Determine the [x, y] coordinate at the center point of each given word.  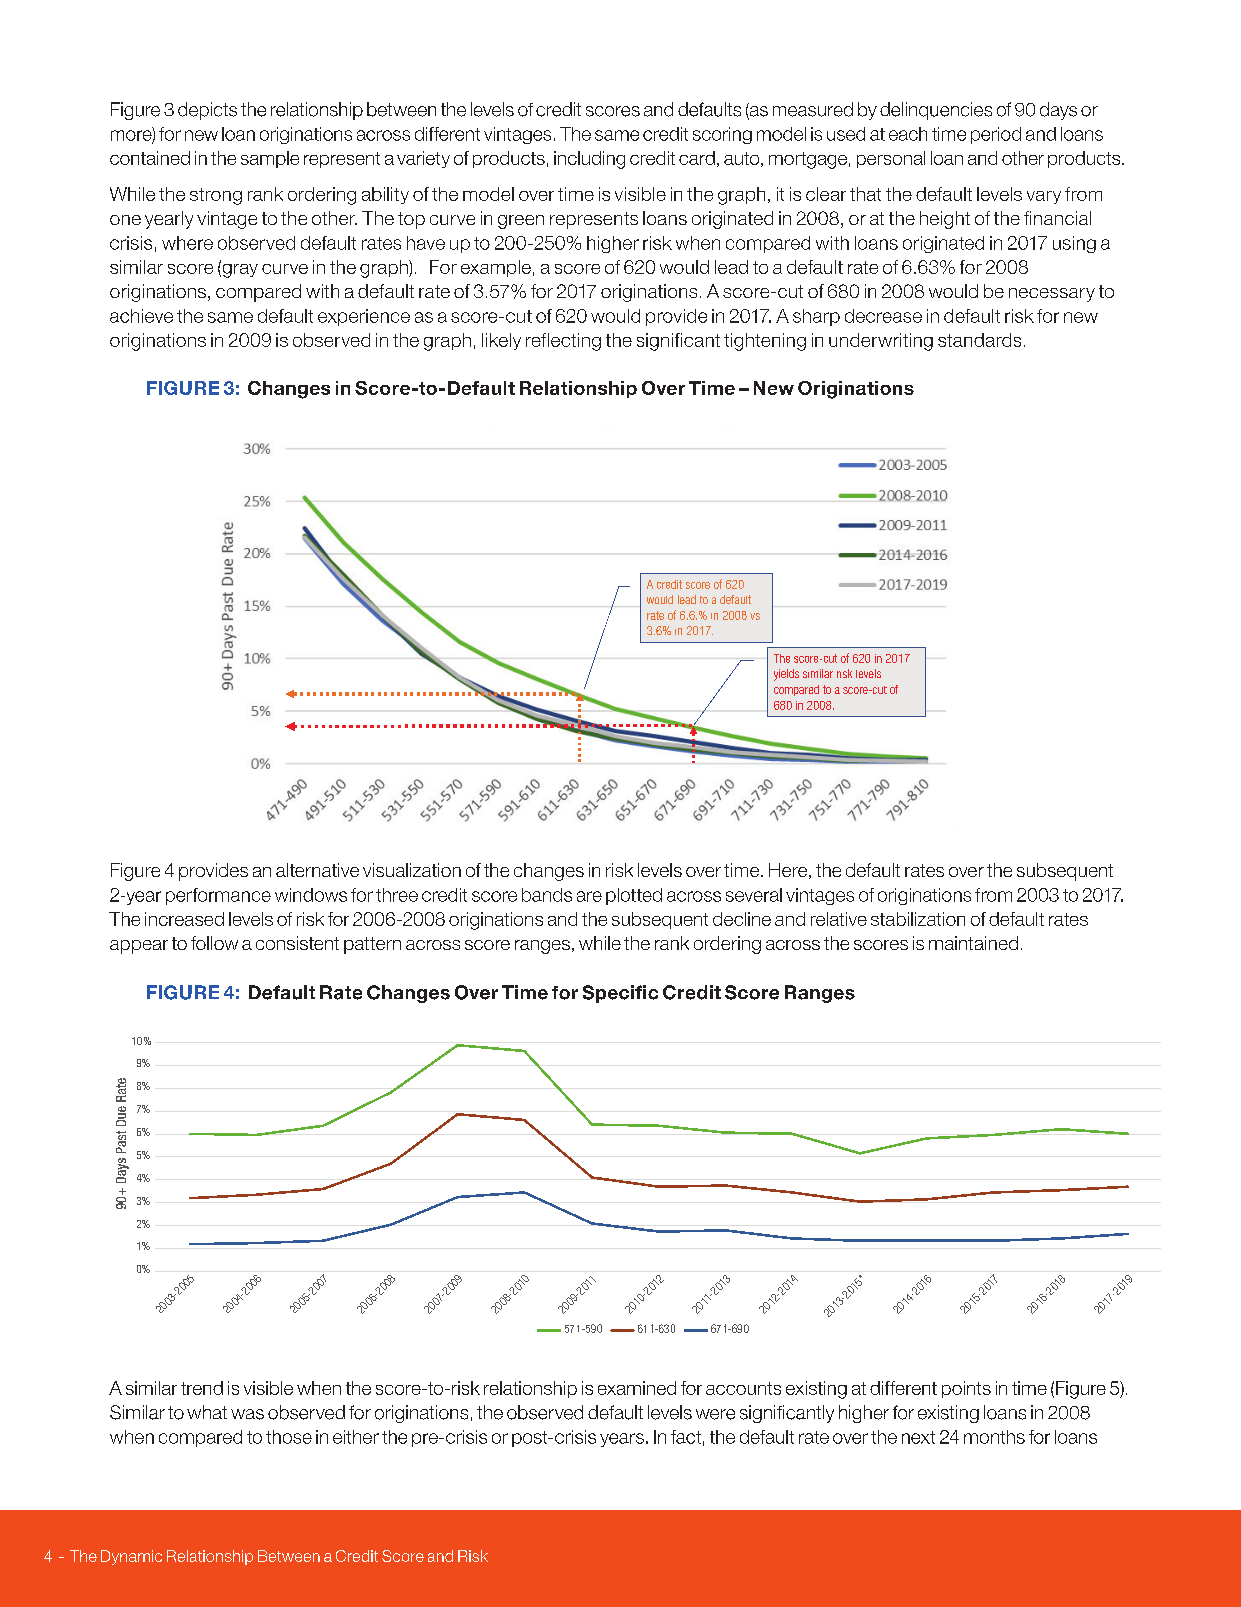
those [289, 1437]
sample [270, 159]
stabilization [918, 919]
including [589, 160]
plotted [634, 896]
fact [686, 1437]
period [996, 135]
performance [218, 896]
